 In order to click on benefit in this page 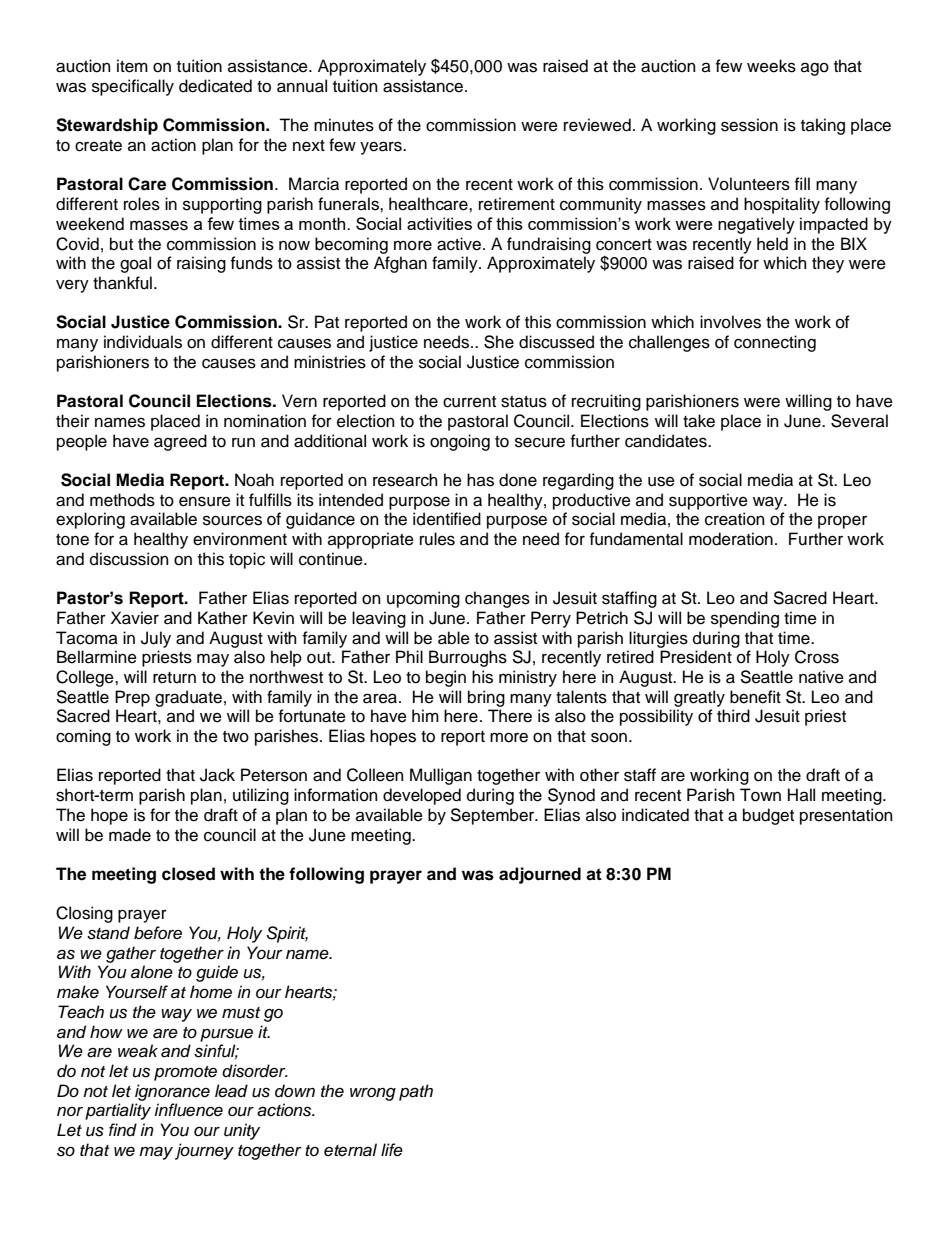, I will do `click(755, 697)`.
